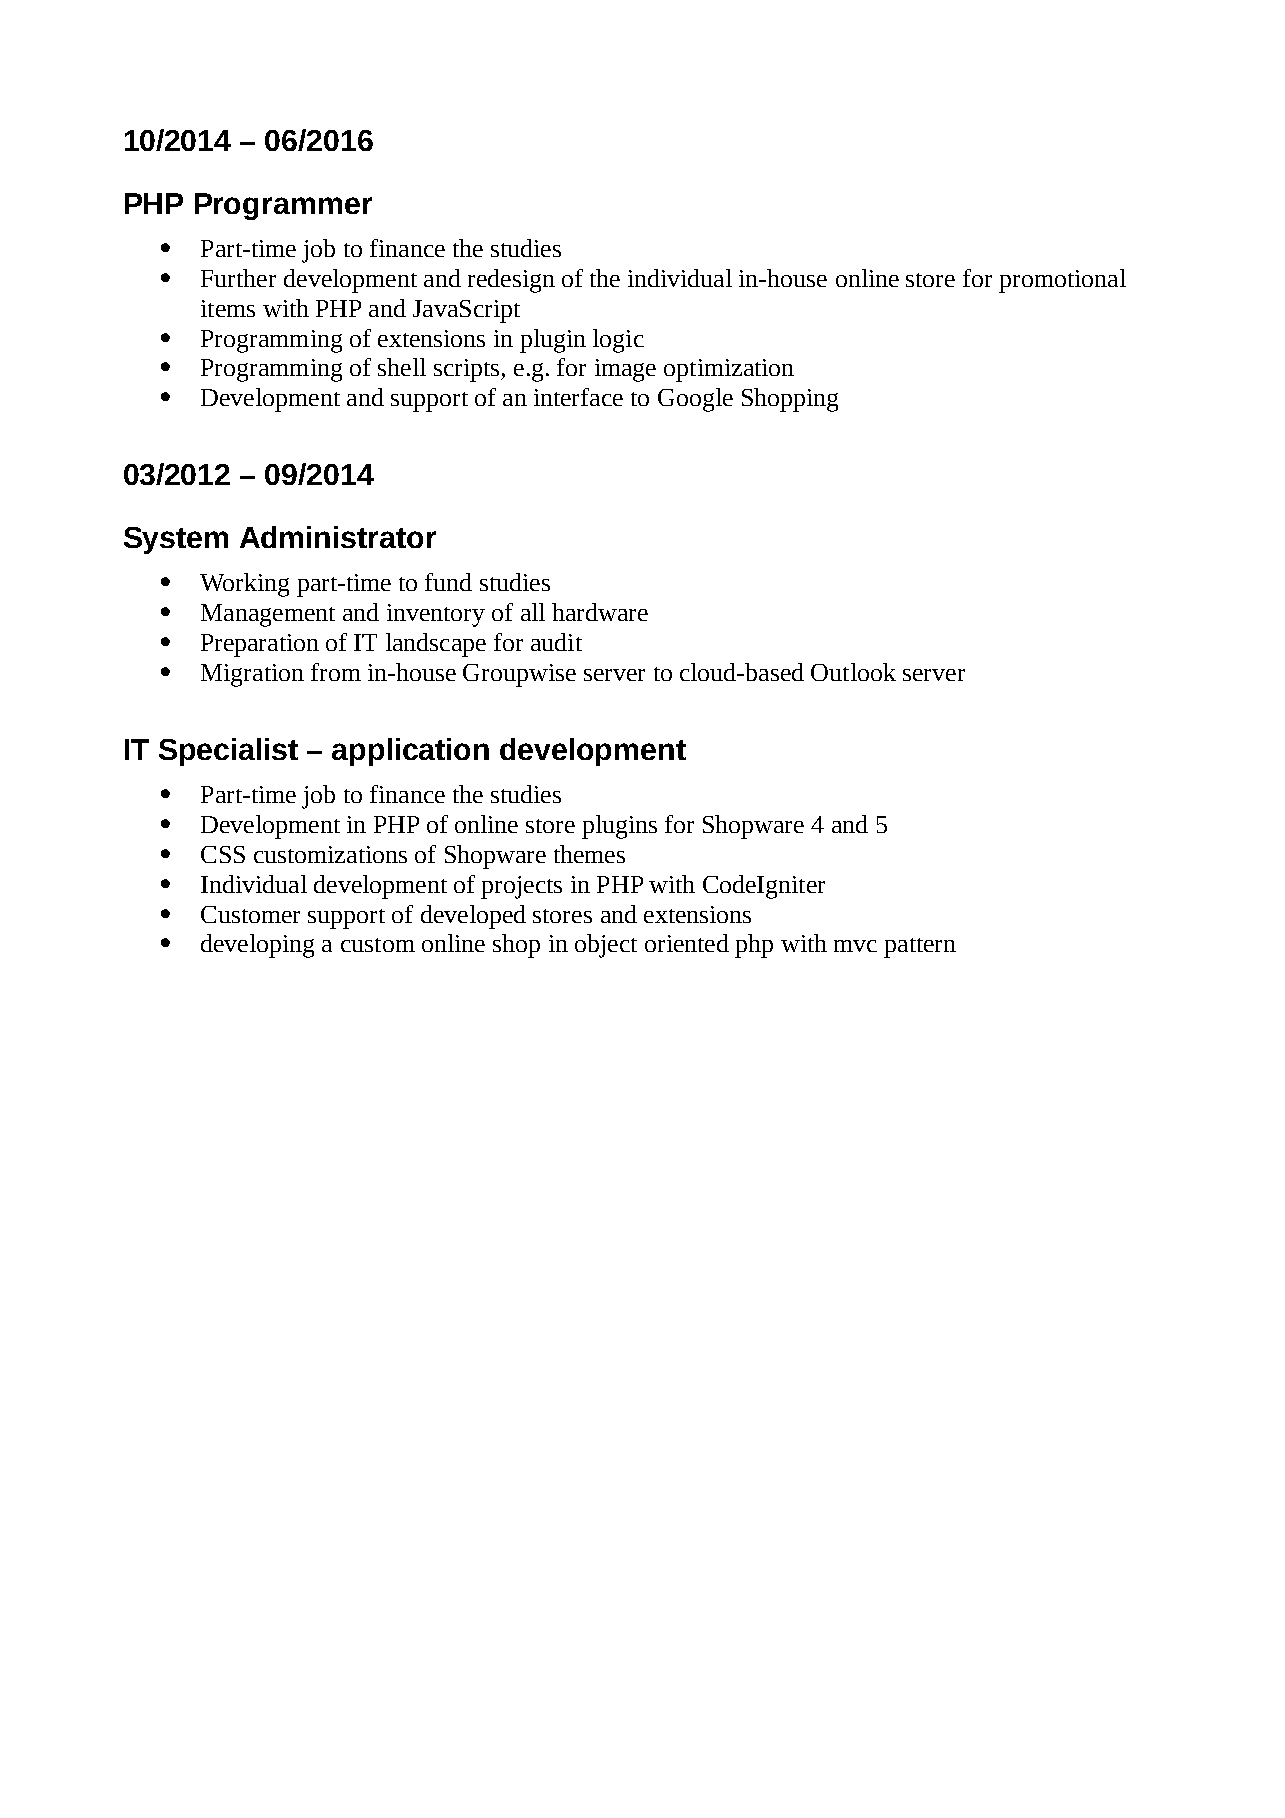 This screenshot has width=1285, height=1818. Describe the element at coordinates (1062, 281) in the screenshot. I see `promotional` at that location.
